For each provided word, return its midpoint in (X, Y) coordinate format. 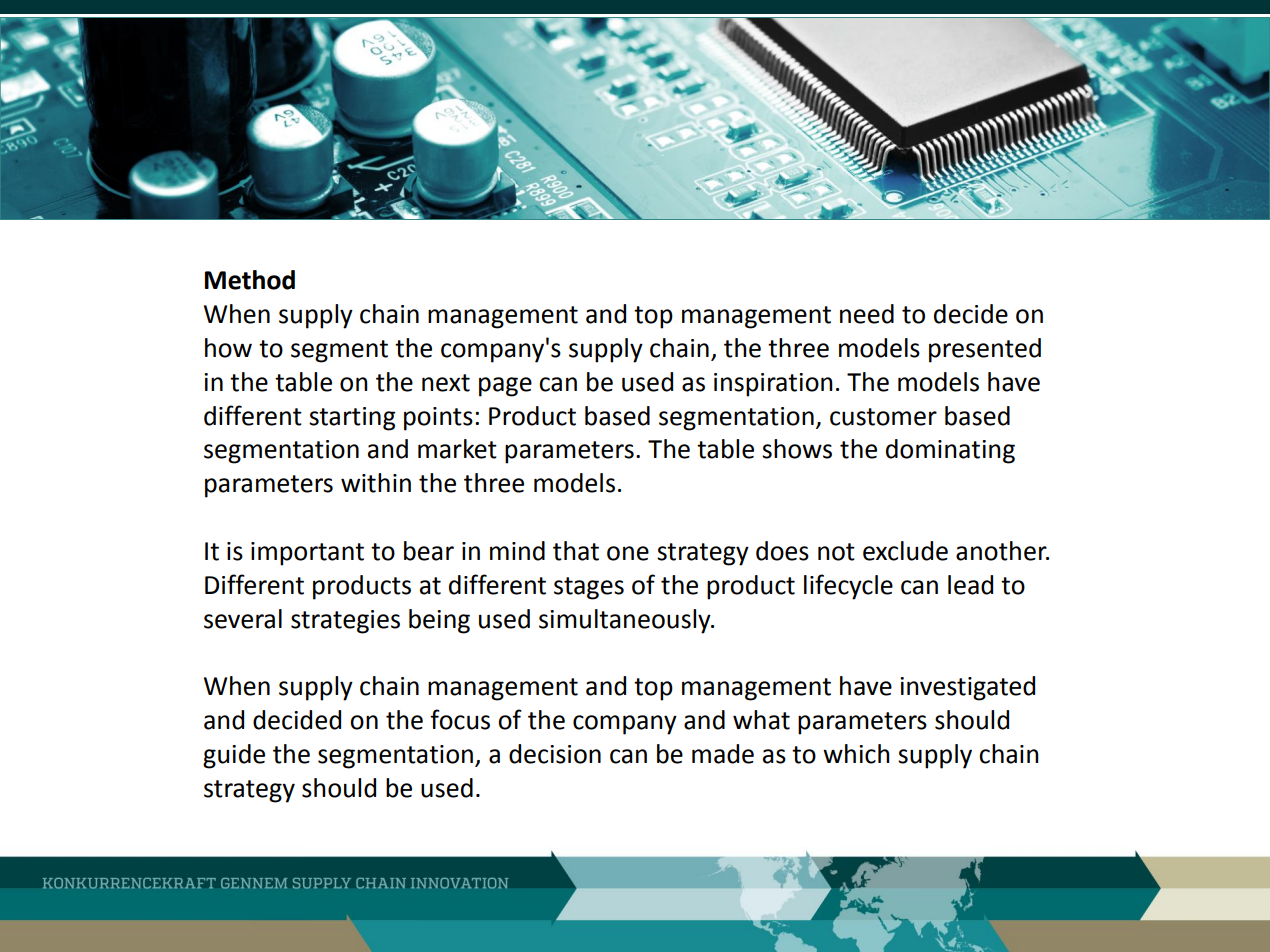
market (457, 449)
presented (985, 350)
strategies (345, 622)
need (867, 314)
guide (234, 756)
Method (250, 280)
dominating (950, 451)
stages (589, 588)
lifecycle (848, 587)
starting (352, 419)
